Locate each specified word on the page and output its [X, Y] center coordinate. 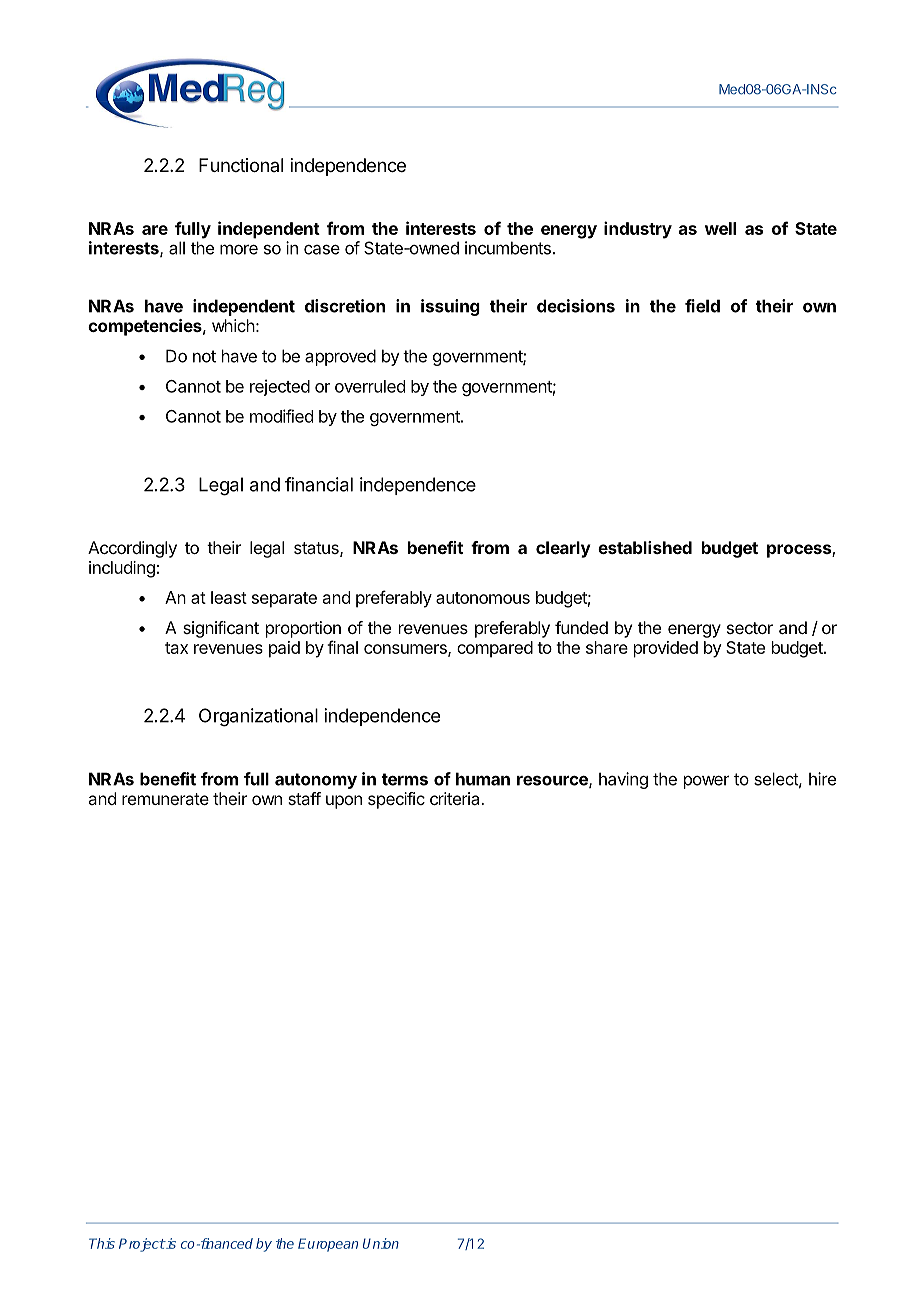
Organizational [258, 717]
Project [142, 1245]
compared [495, 649]
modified [281, 416]
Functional [241, 165]
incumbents [508, 248]
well [720, 228]
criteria [456, 798]
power [706, 782]
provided [666, 649]
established [645, 547]
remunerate [165, 799]
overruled [370, 386]
